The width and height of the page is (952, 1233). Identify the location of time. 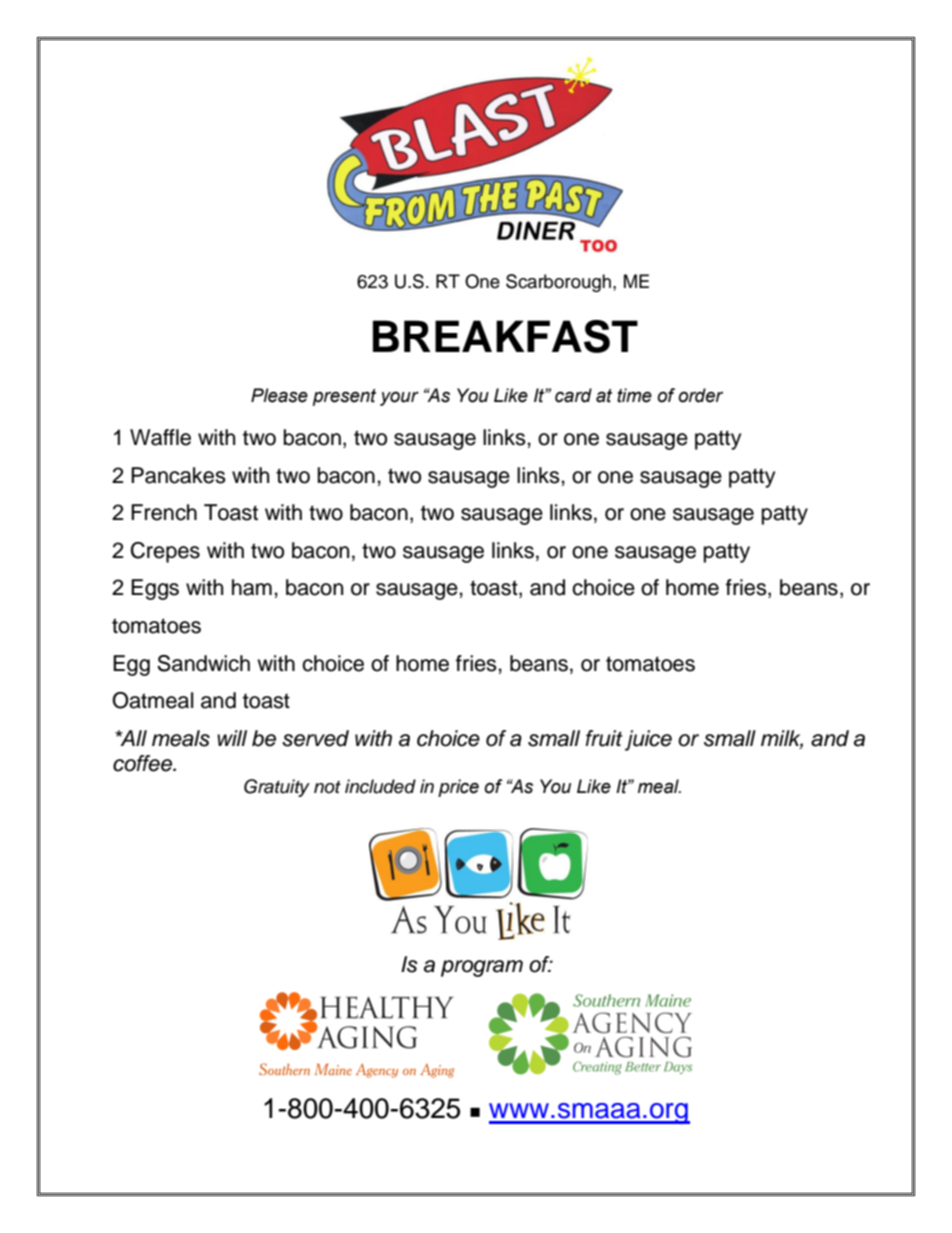
(634, 395).
